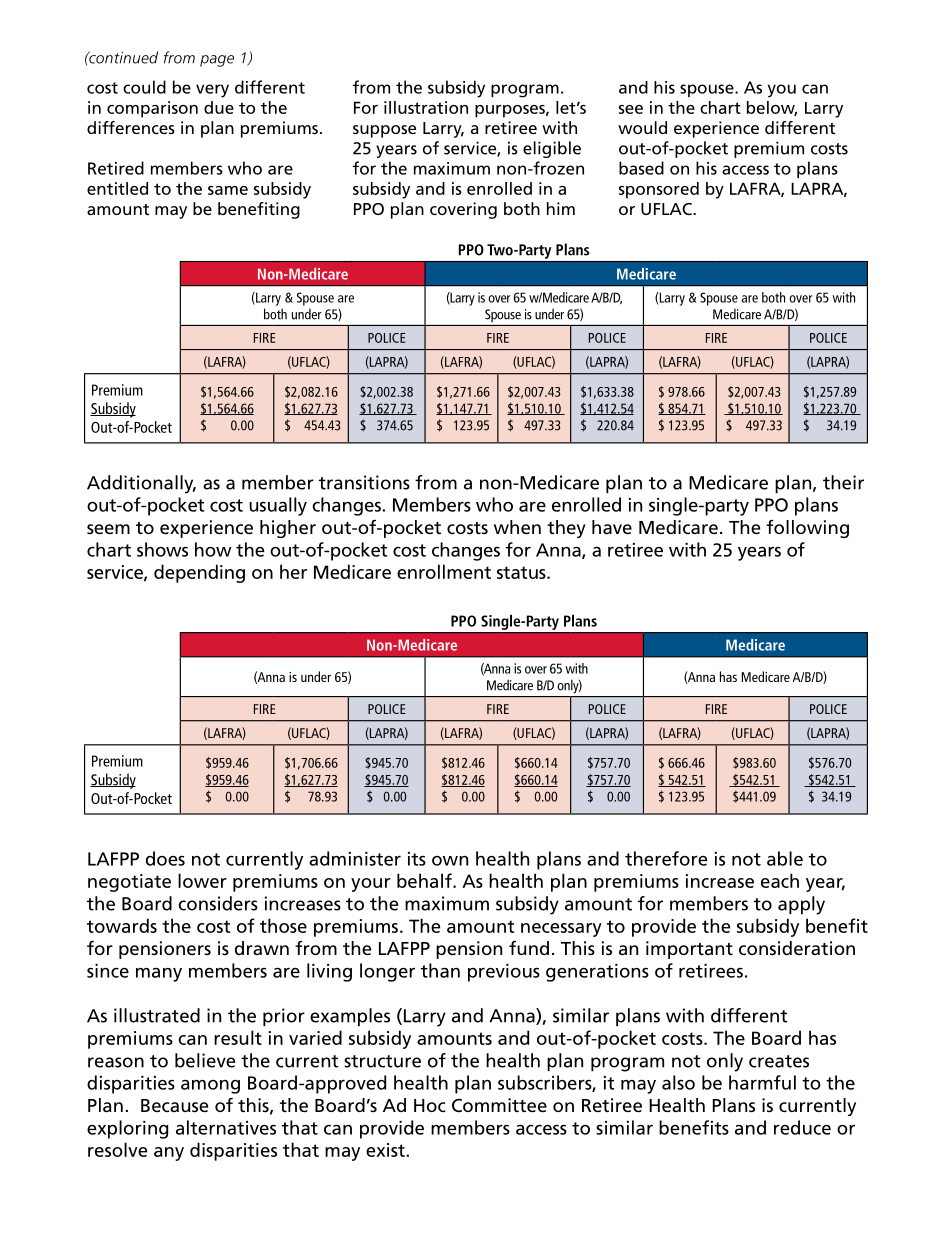 The height and width of the screenshot is (1233, 952). I want to click on enrollment, so click(444, 571).
